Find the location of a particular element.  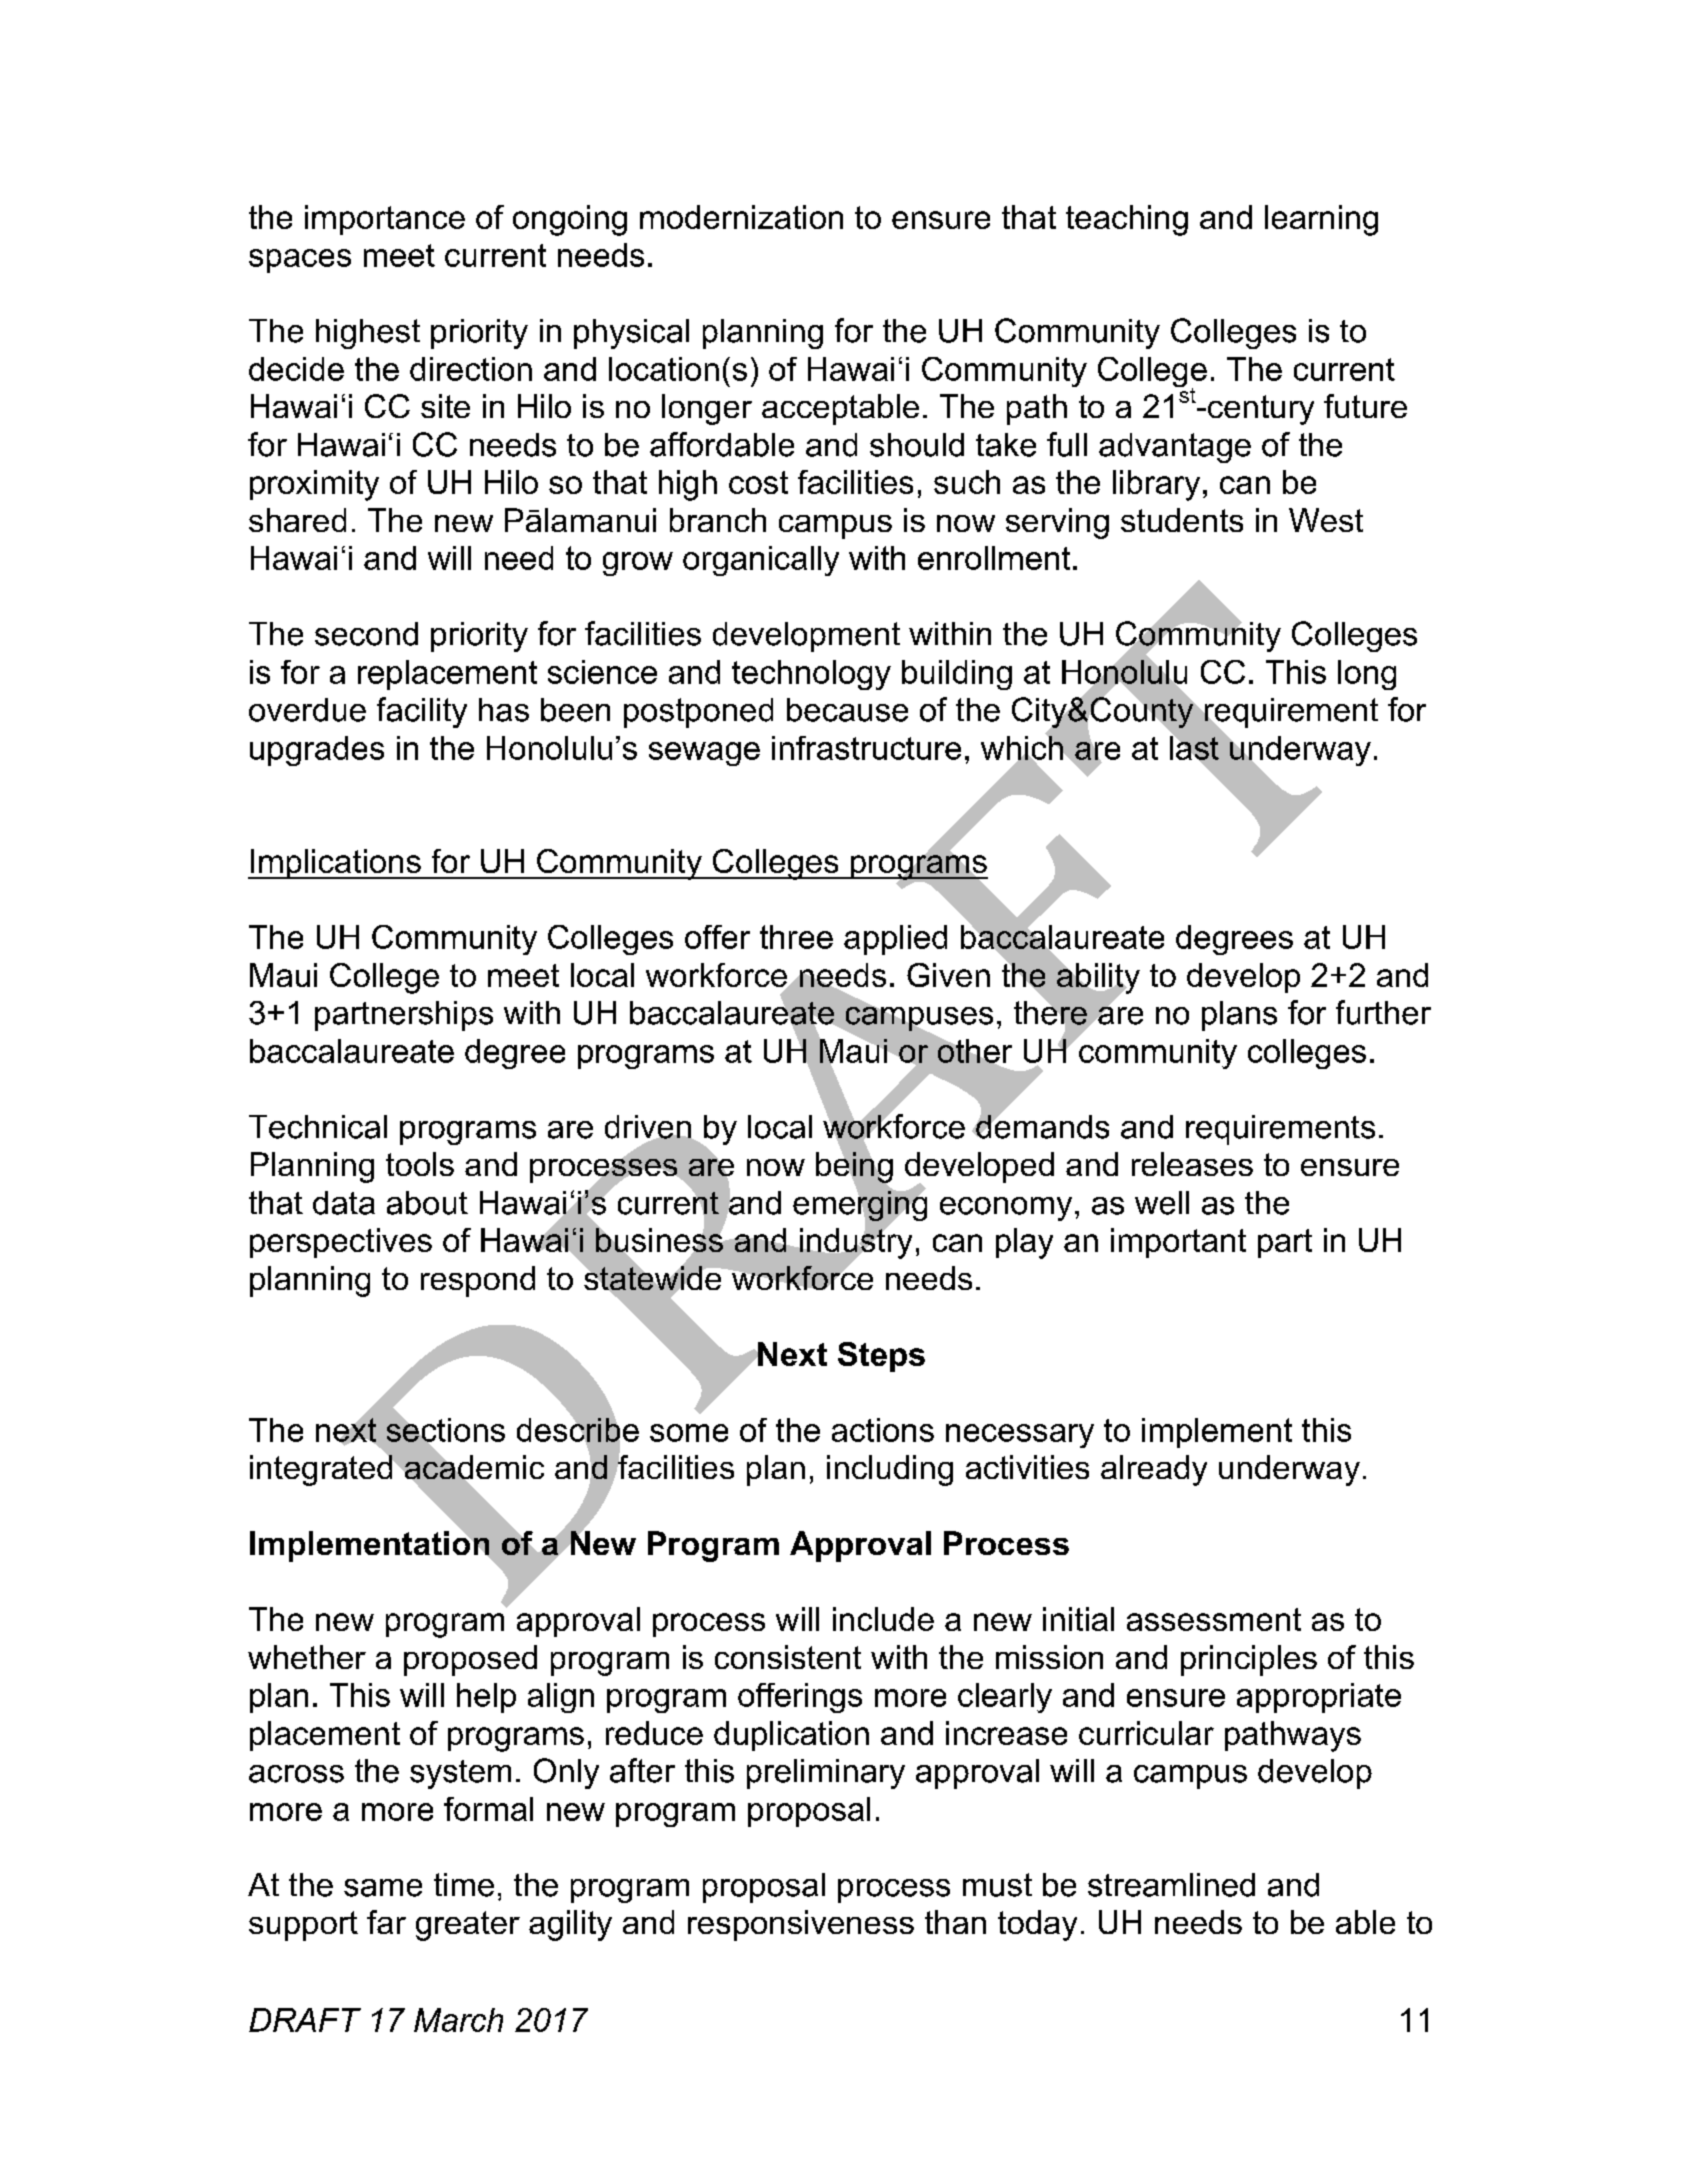

tools is located at coordinates (420, 1164).
